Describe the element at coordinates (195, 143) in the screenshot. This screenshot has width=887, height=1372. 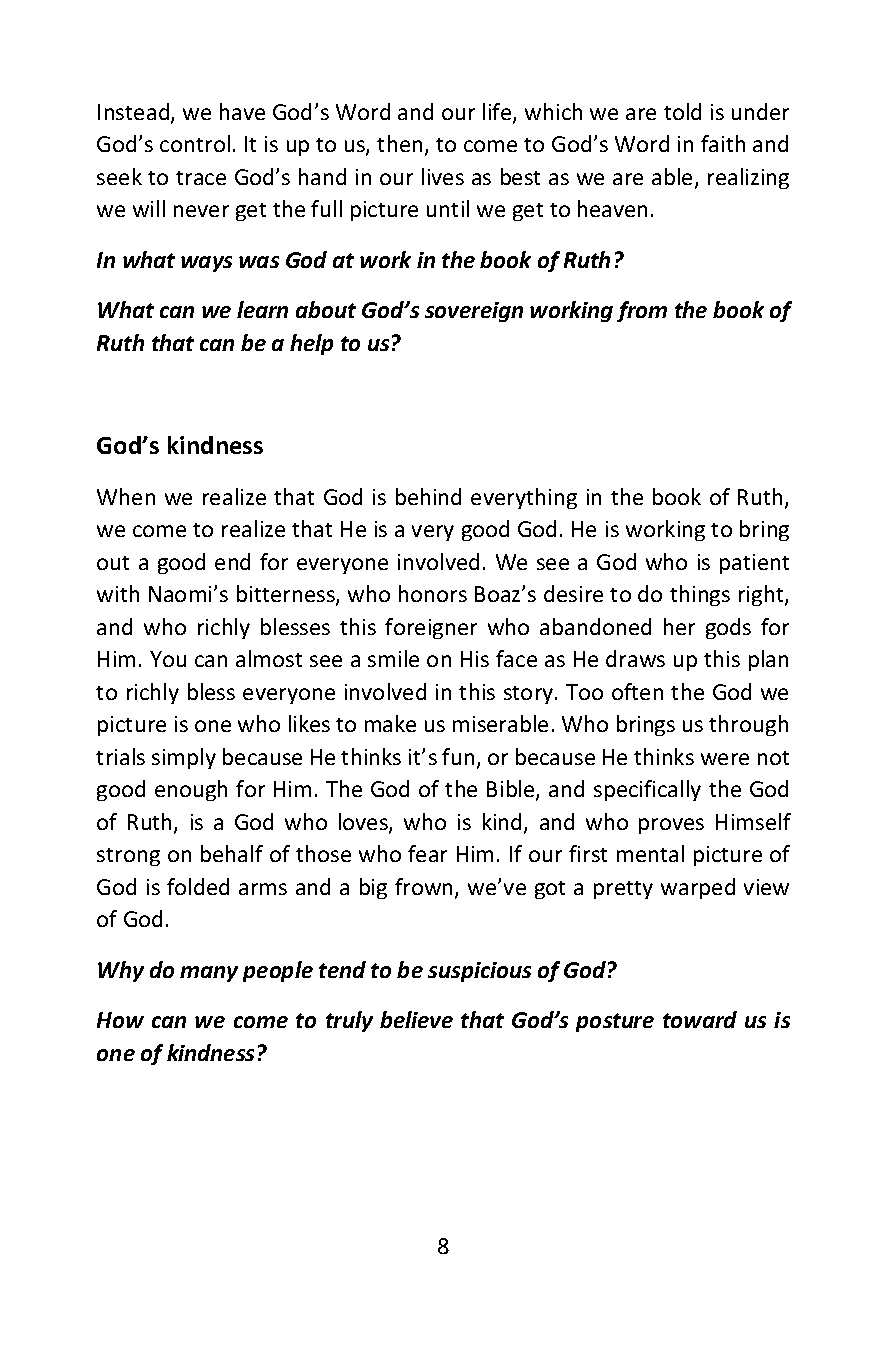
I see `control` at that location.
